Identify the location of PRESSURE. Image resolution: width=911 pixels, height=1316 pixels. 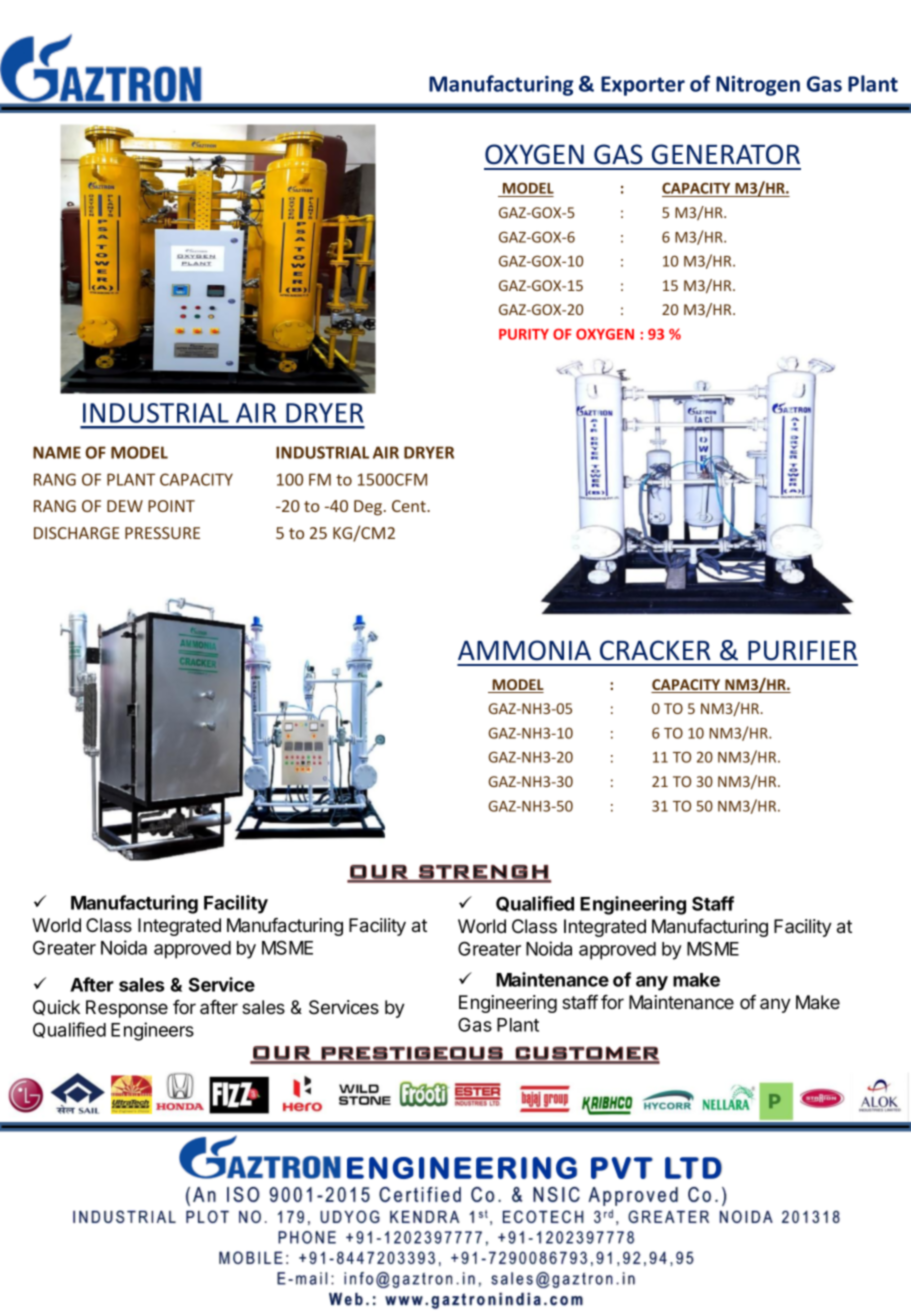
(162, 533).
